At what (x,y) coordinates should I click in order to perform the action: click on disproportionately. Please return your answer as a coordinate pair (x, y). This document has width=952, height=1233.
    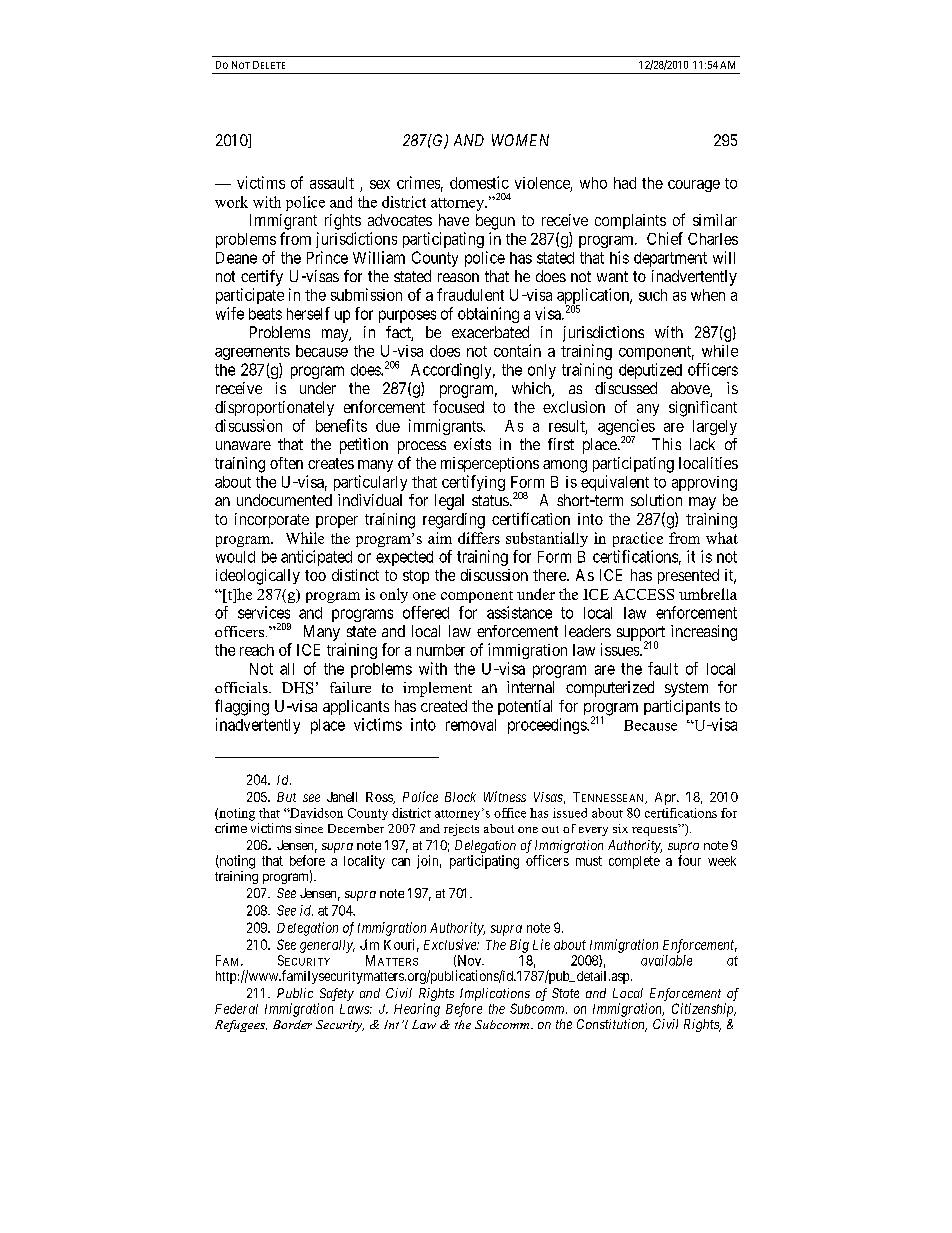
    Looking at the image, I should click on (274, 408).
